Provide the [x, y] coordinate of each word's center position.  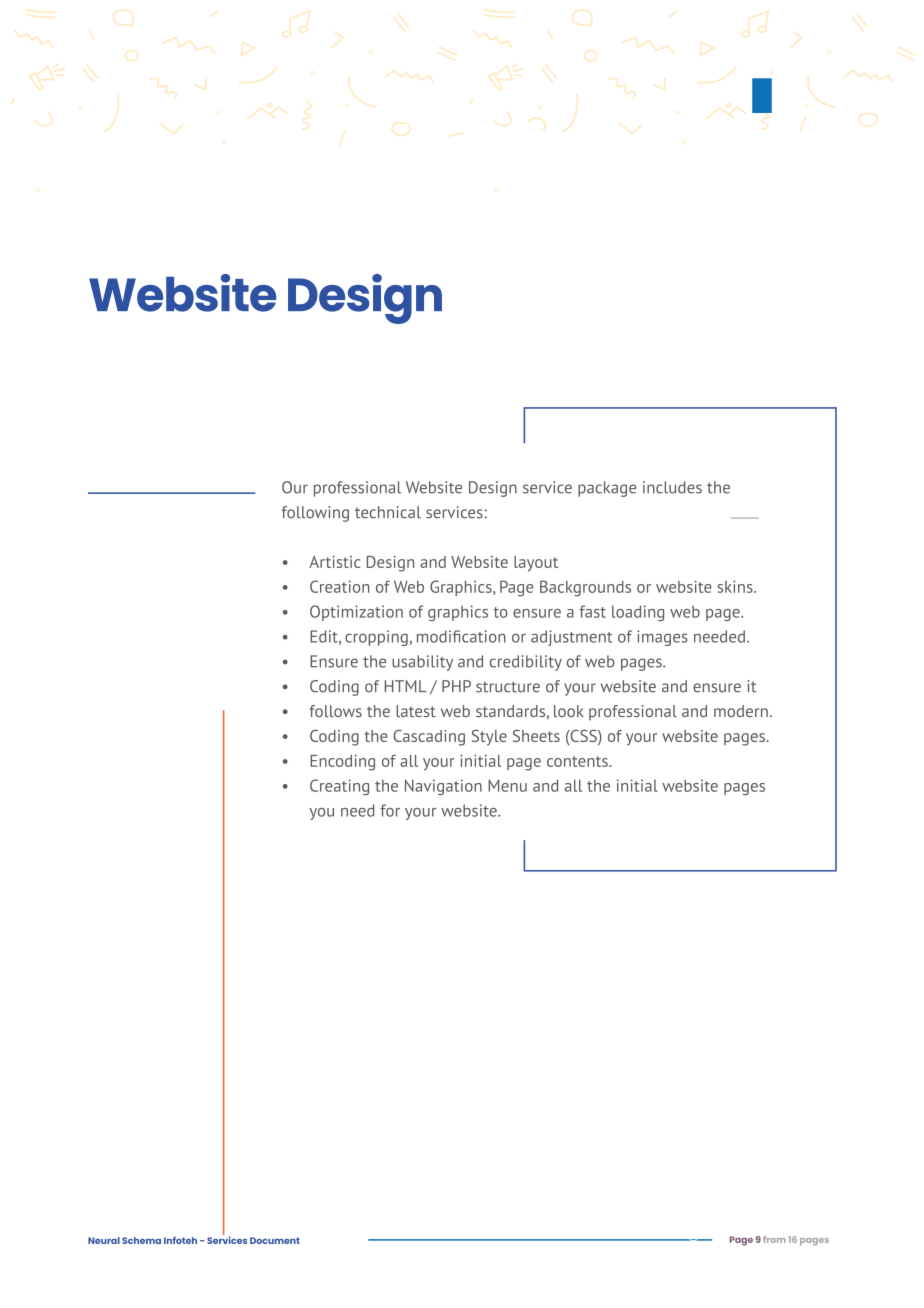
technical [388, 512]
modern [741, 711]
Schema [141, 1240]
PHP [456, 686]
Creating [339, 787]
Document [275, 1240]
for [390, 810]
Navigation [443, 787]
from [774, 1239]
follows [335, 711]
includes [672, 487]
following [315, 514]
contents [578, 761]
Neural [104, 1240]
